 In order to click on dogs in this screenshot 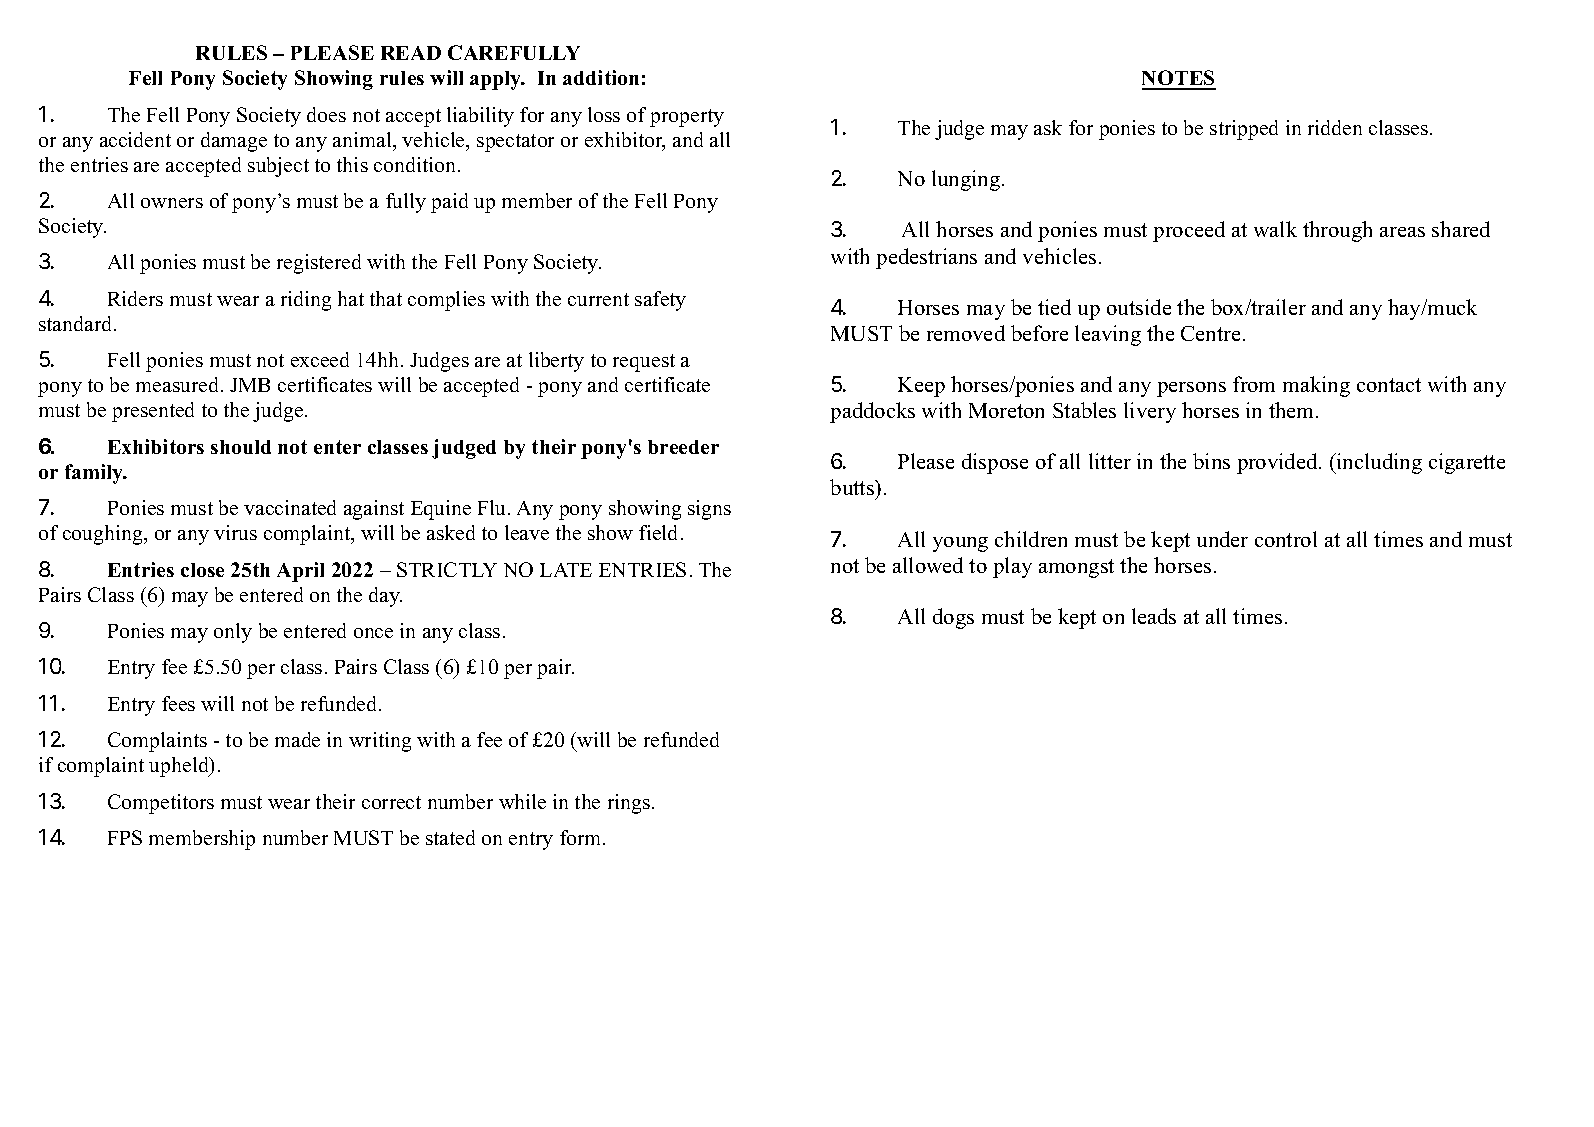, I will do `click(953, 618)`.
